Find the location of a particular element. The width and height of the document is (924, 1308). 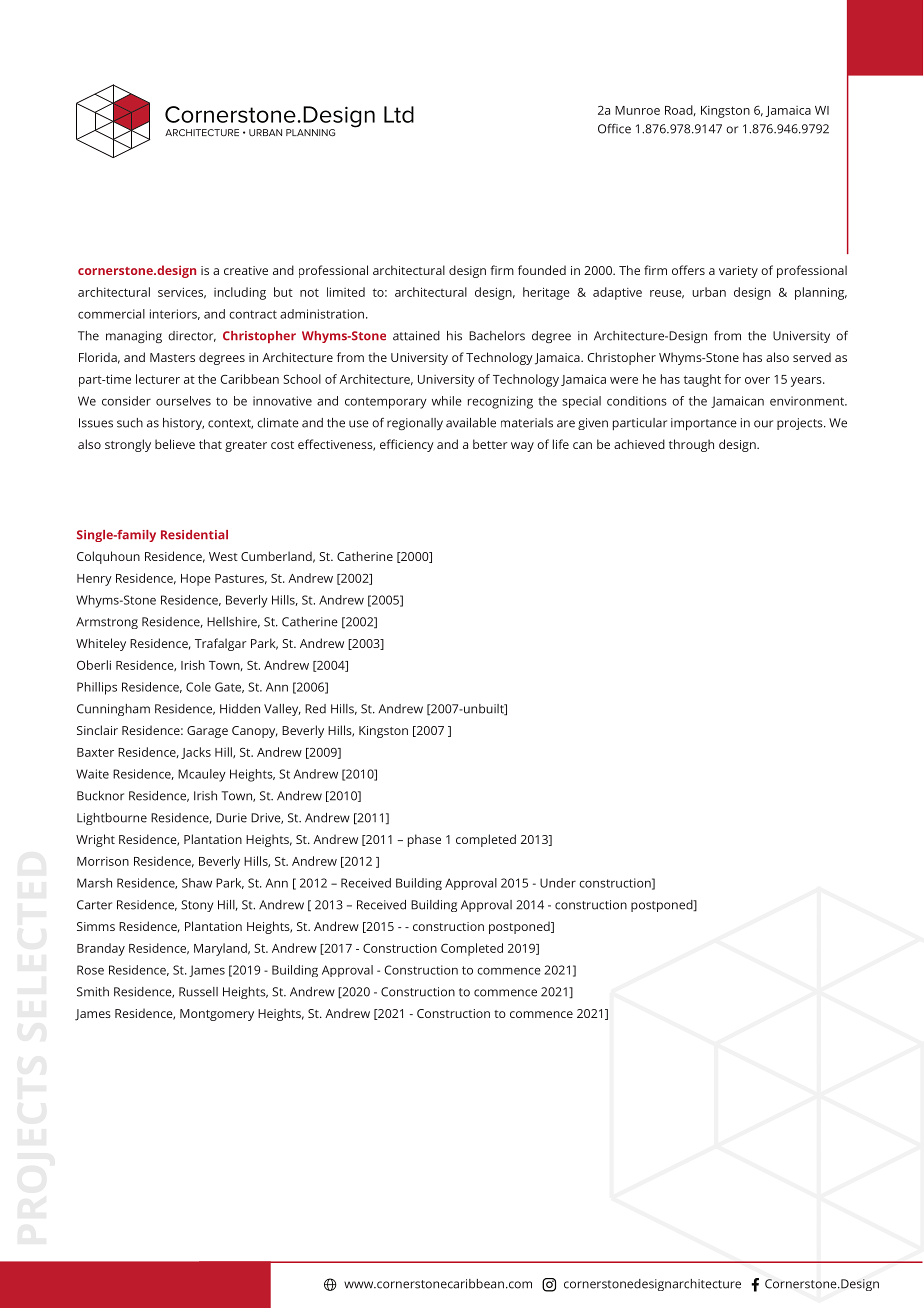

achieved is located at coordinates (639, 444).
